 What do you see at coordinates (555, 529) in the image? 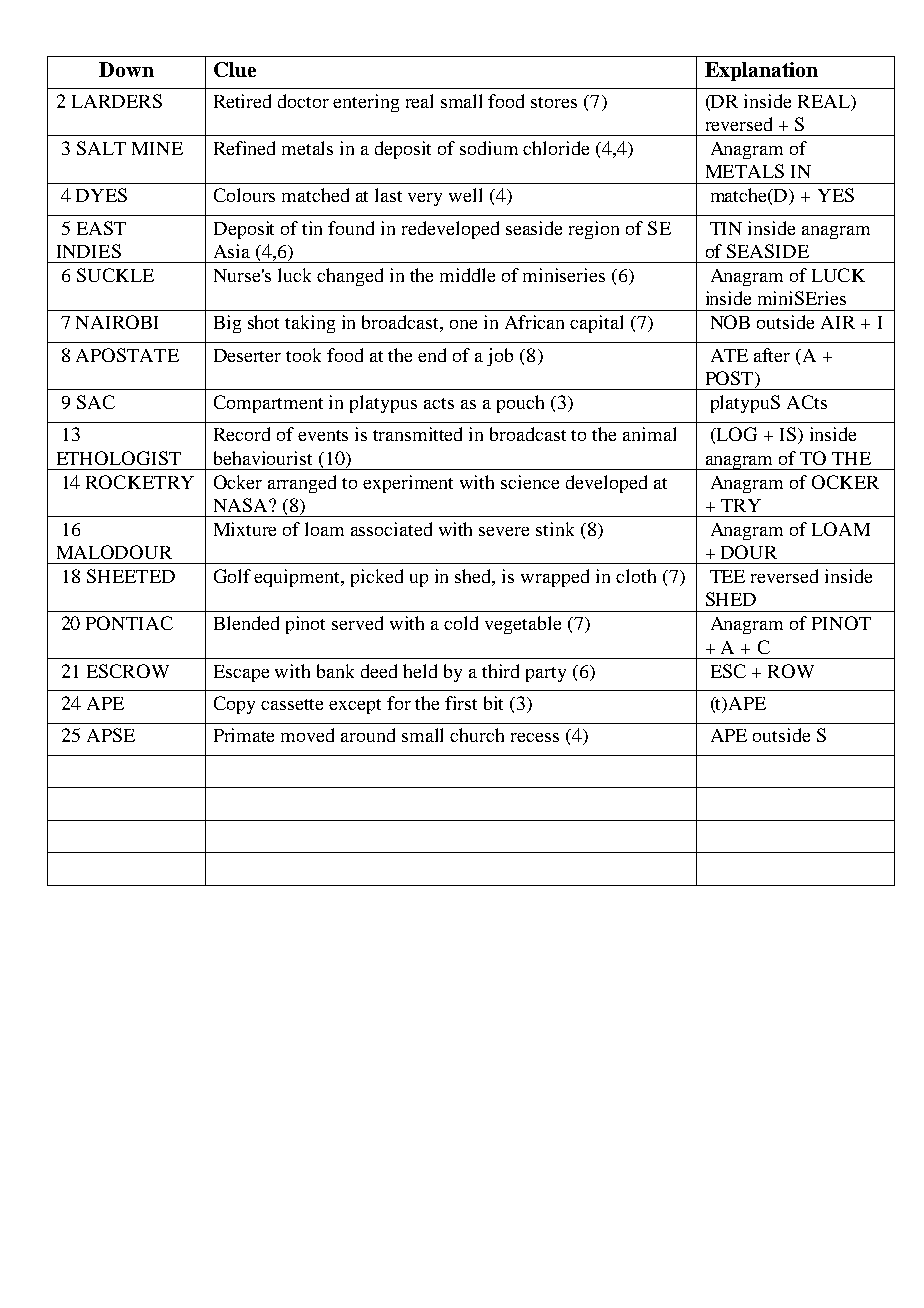
I see `stink` at bounding box center [555, 529].
